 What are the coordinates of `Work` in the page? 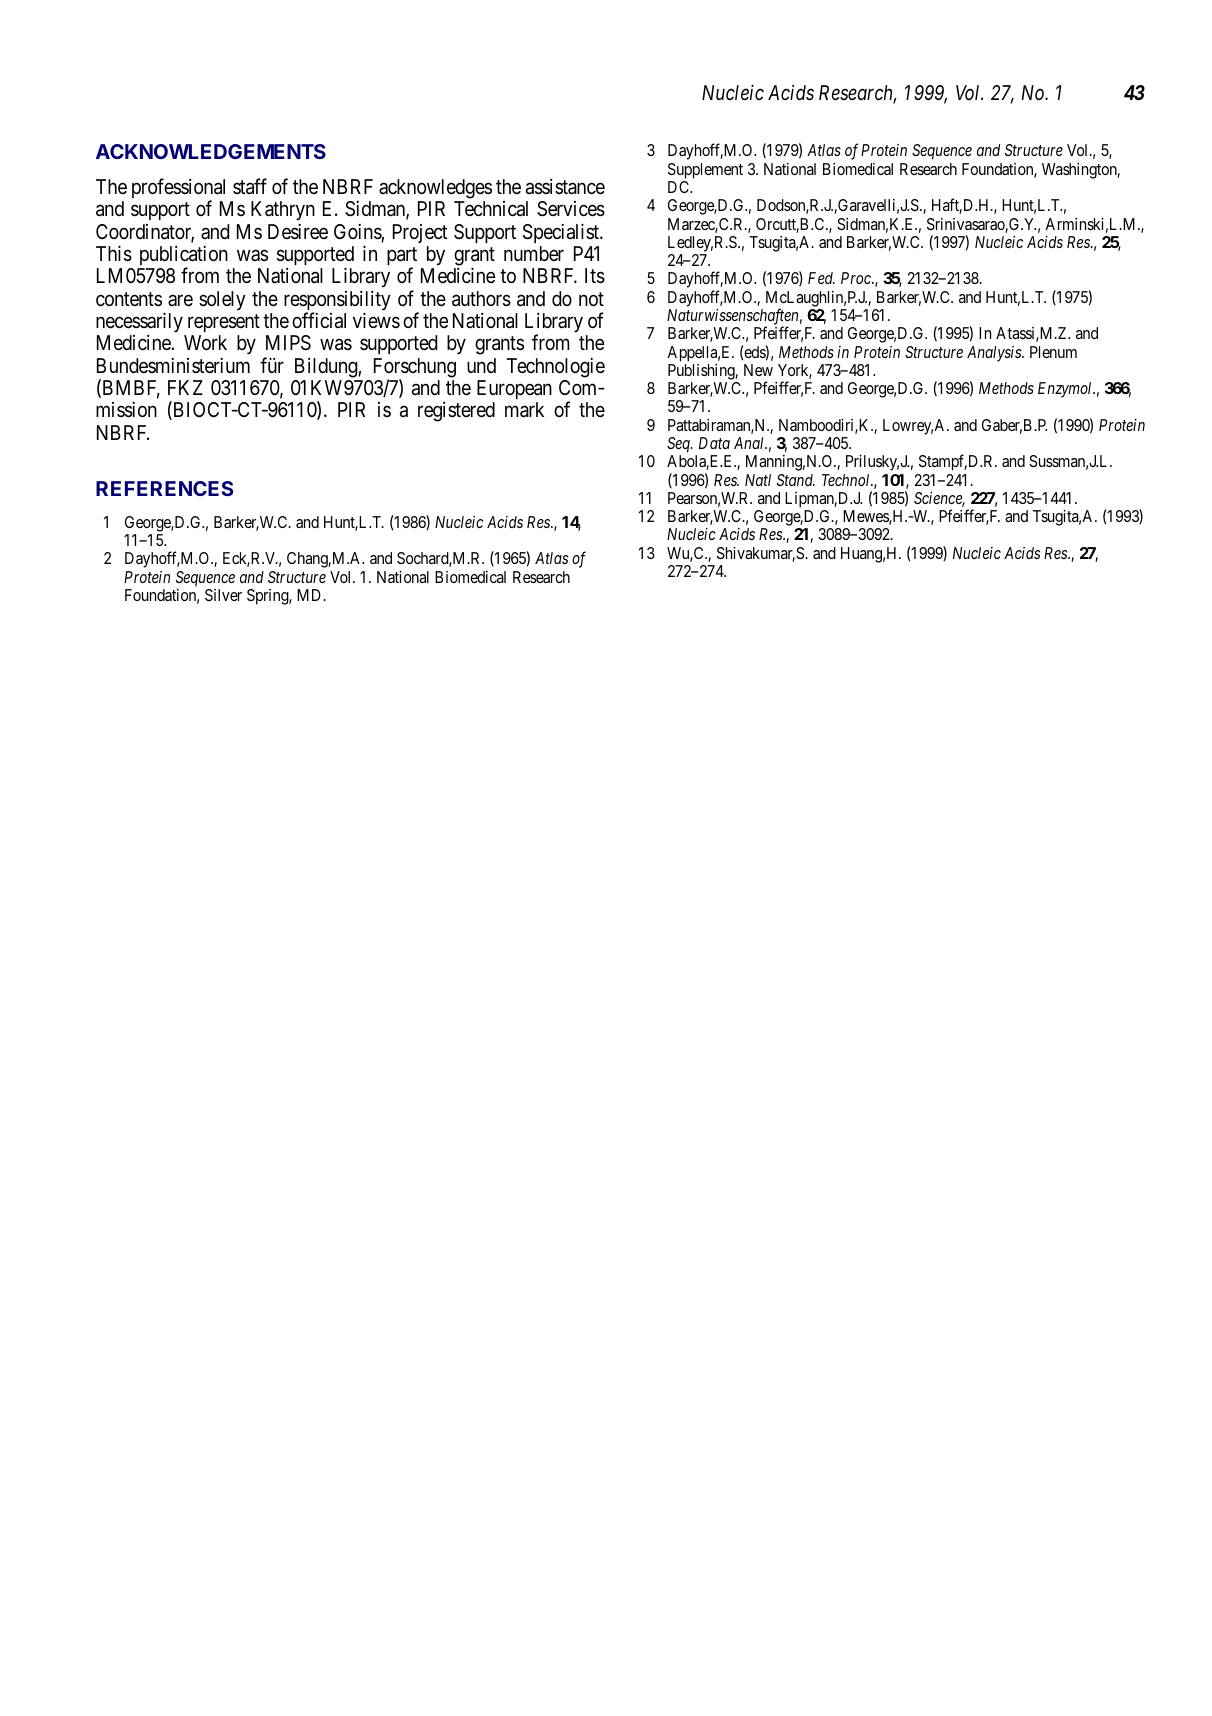 It's located at (205, 342).
